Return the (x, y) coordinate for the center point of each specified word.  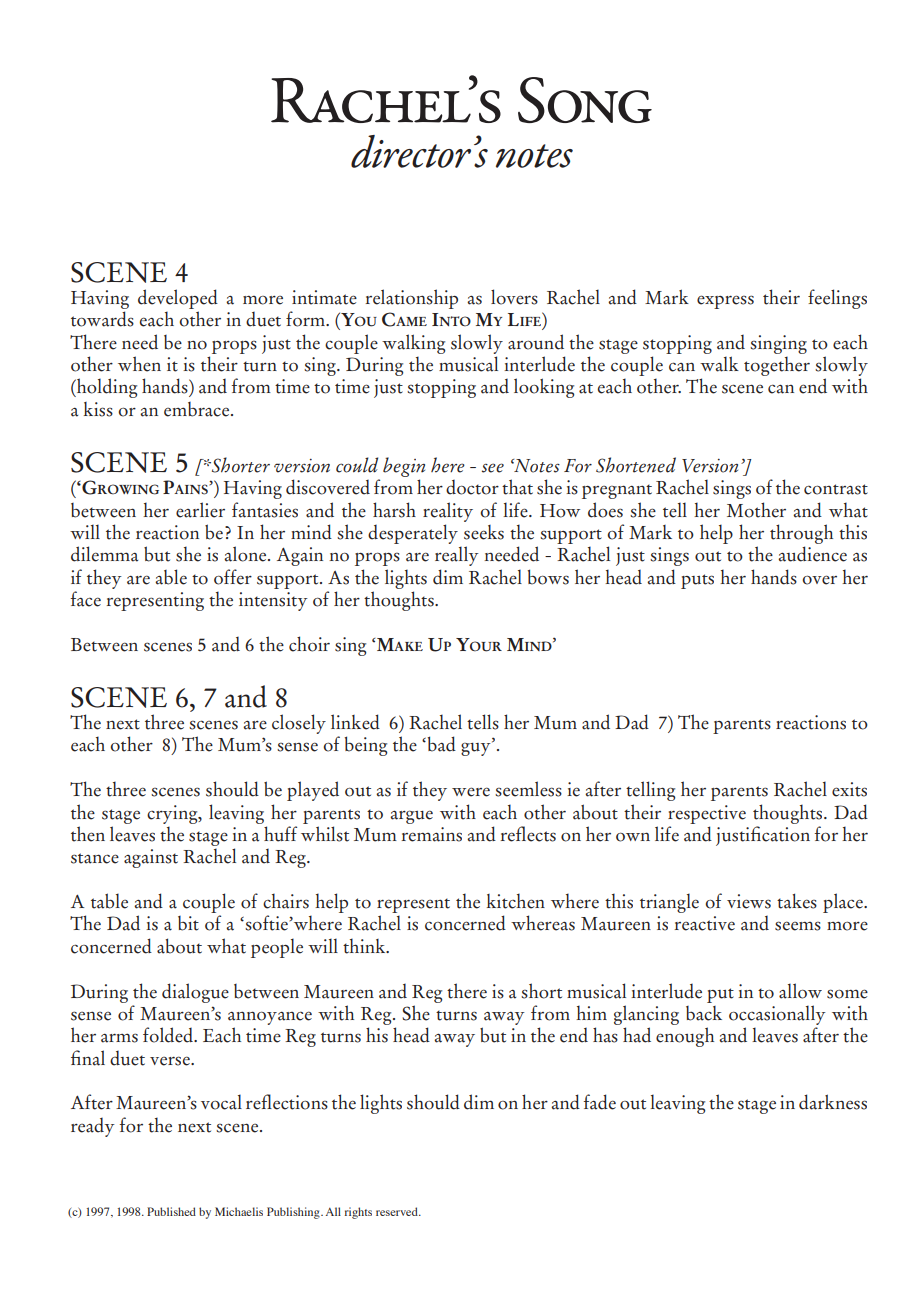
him (591, 1012)
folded (169, 1035)
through (801, 534)
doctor (472, 487)
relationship (411, 299)
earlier (200, 510)
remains (431, 834)
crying (173, 814)
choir (309, 644)
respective (707, 814)
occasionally (777, 1015)
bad (440, 744)
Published (171, 1211)
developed (178, 299)
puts (697, 581)
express (725, 302)
